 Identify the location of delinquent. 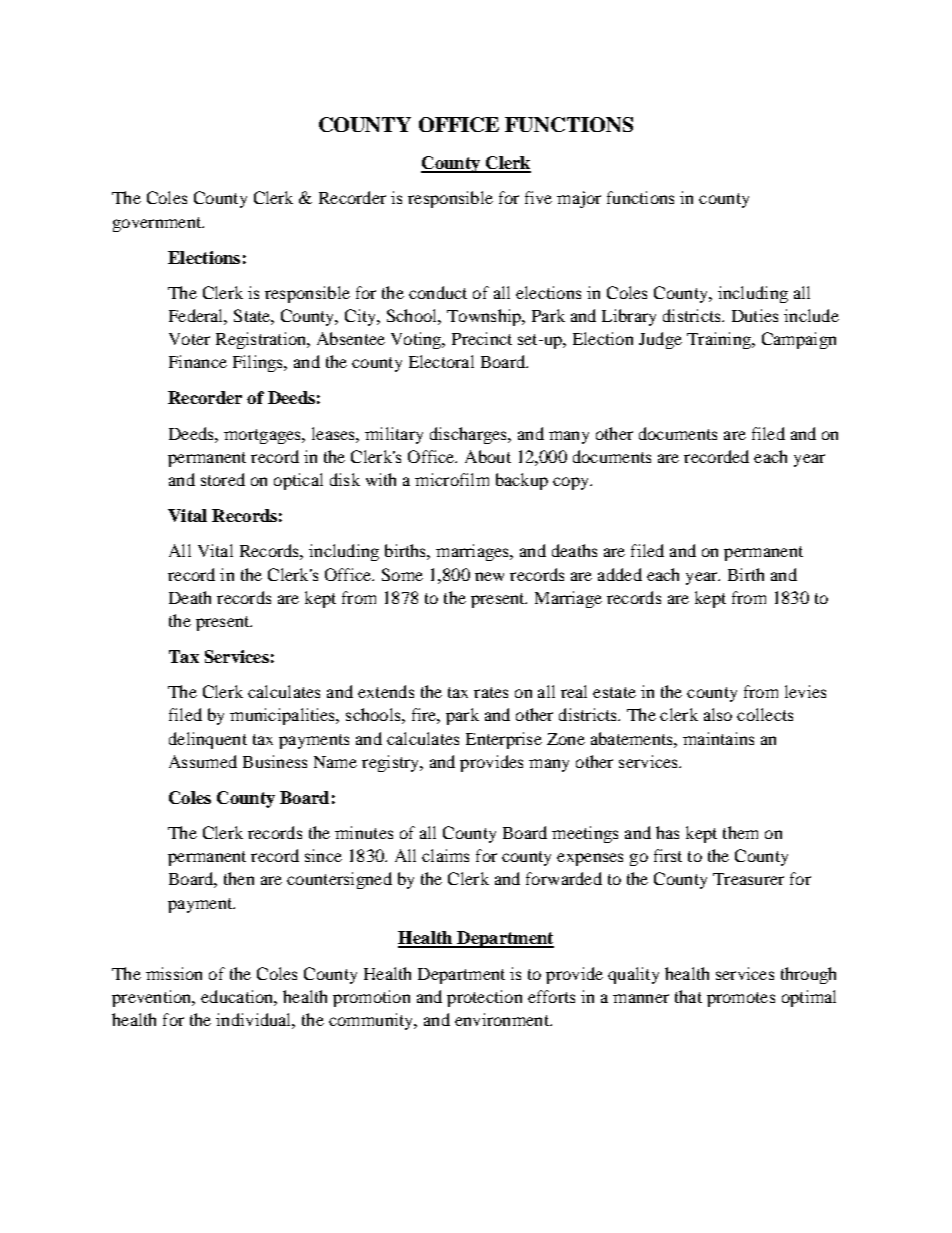
(208, 740).
